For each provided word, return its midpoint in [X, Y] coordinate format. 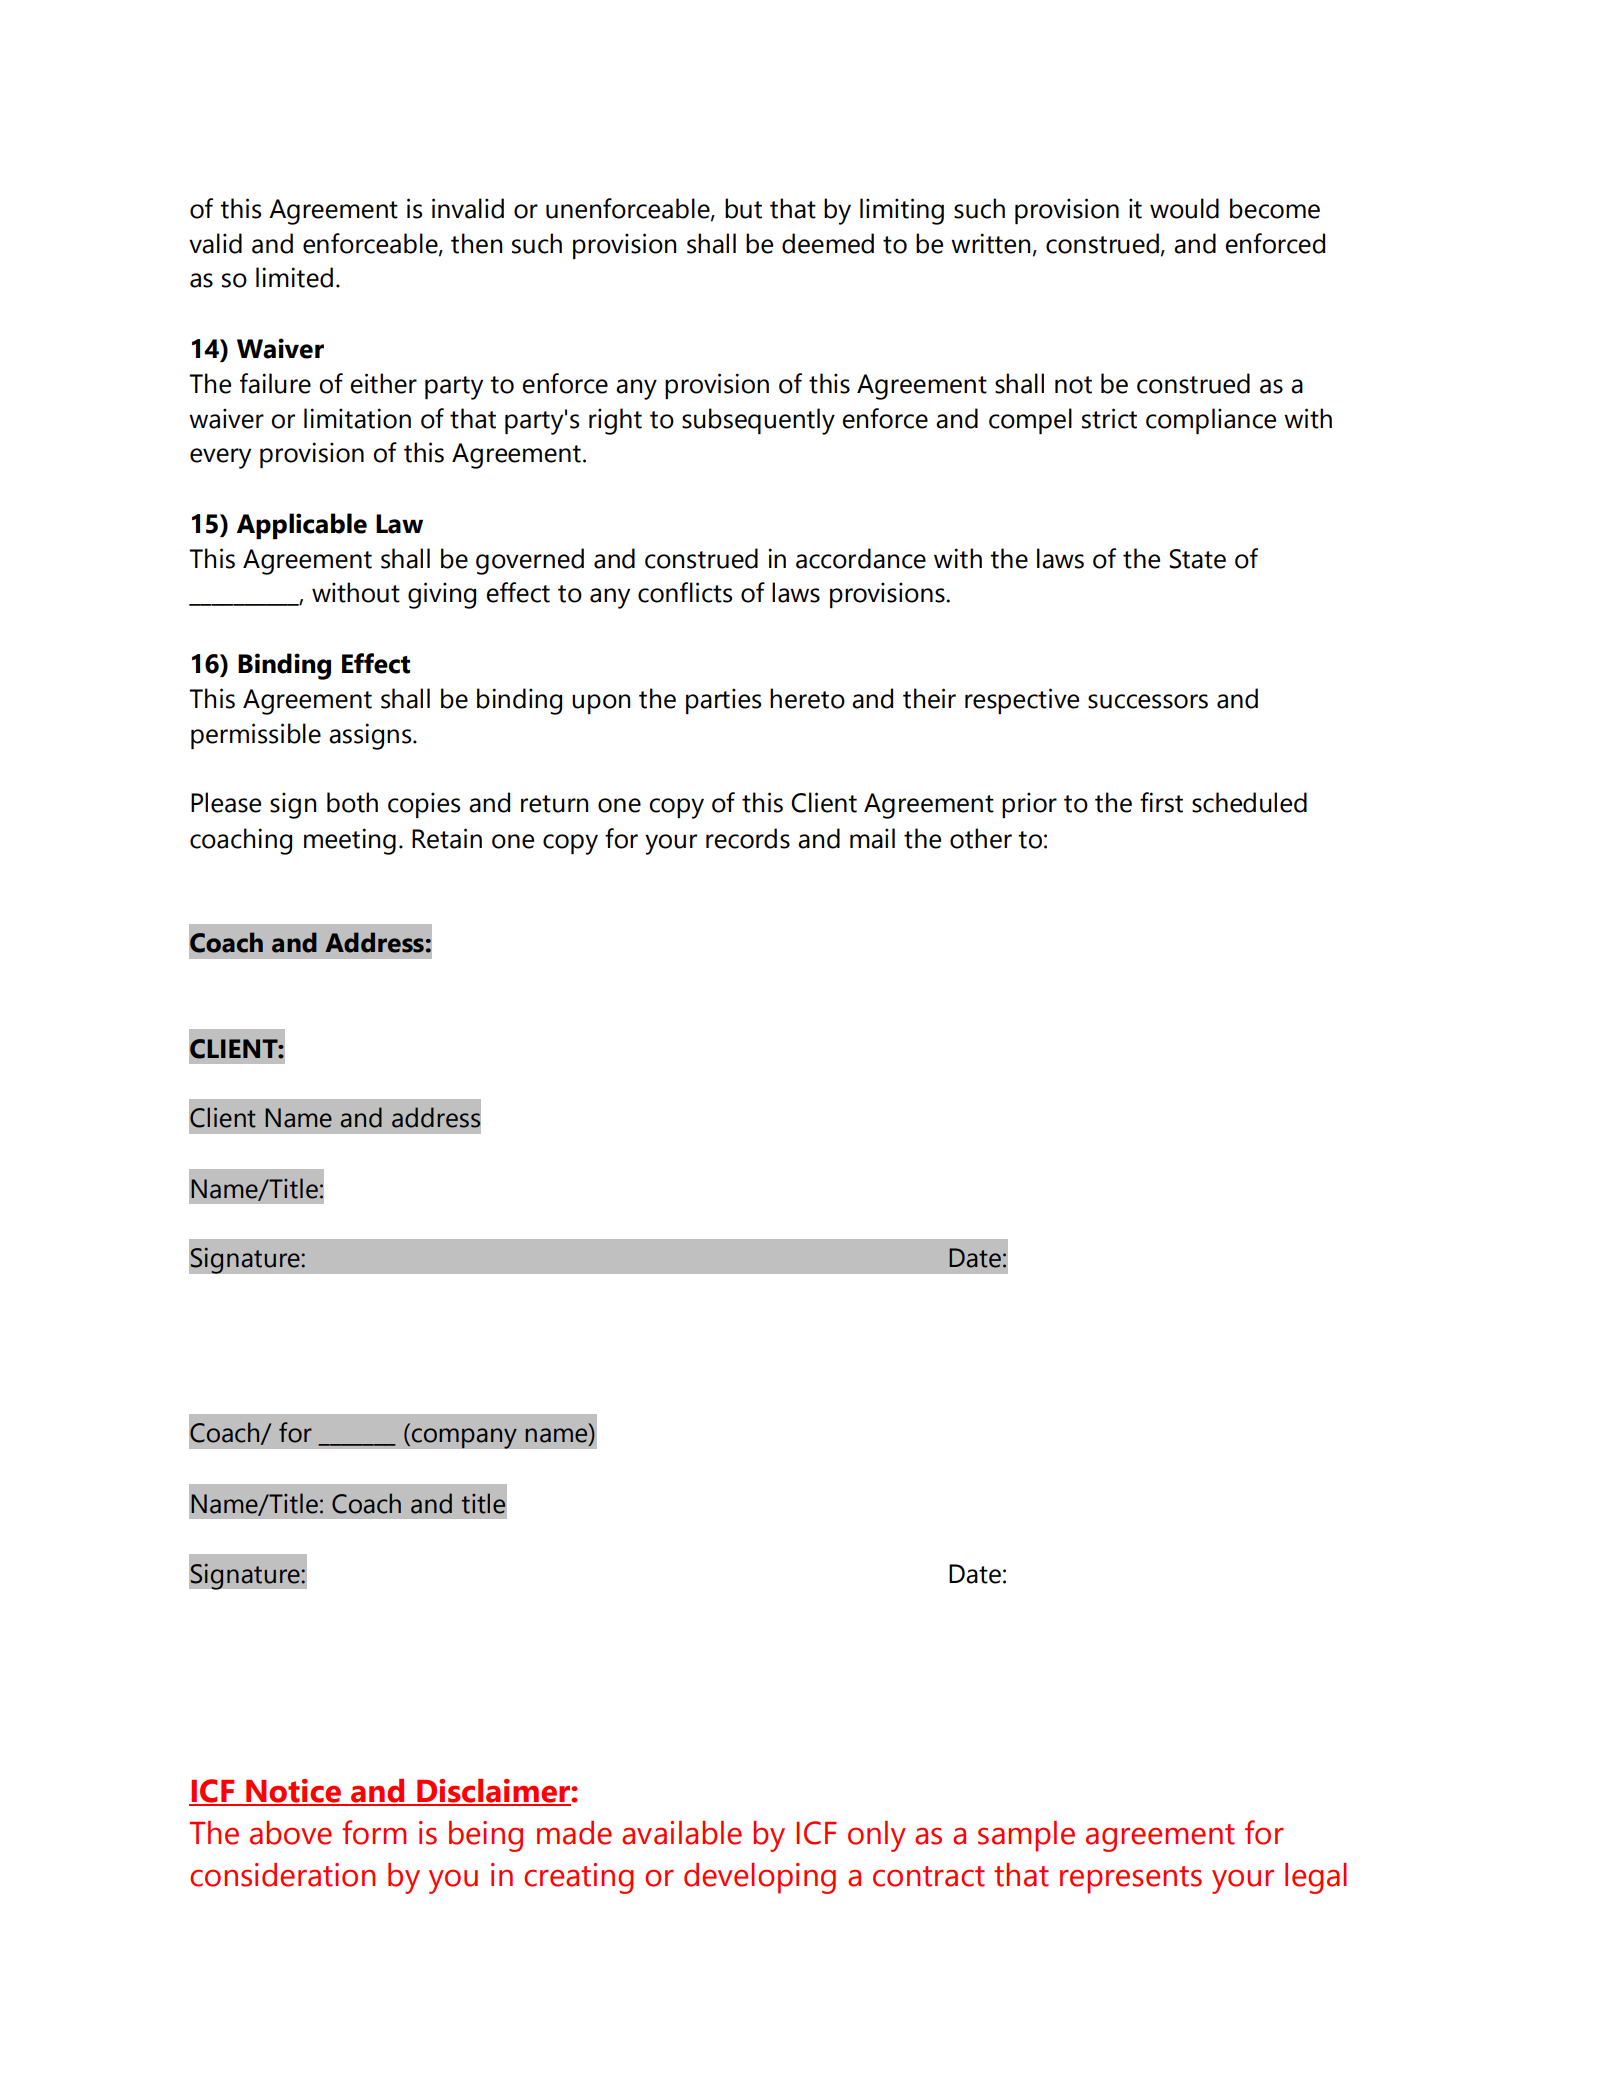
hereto [807, 698]
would [1184, 208]
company [463, 1438]
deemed [828, 243]
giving [442, 595]
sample [1026, 1836]
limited [294, 277]
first [1161, 802]
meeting [350, 841]
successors [1148, 701]
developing [760, 1878]
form [374, 1832]
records [748, 838]
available [682, 1833]
